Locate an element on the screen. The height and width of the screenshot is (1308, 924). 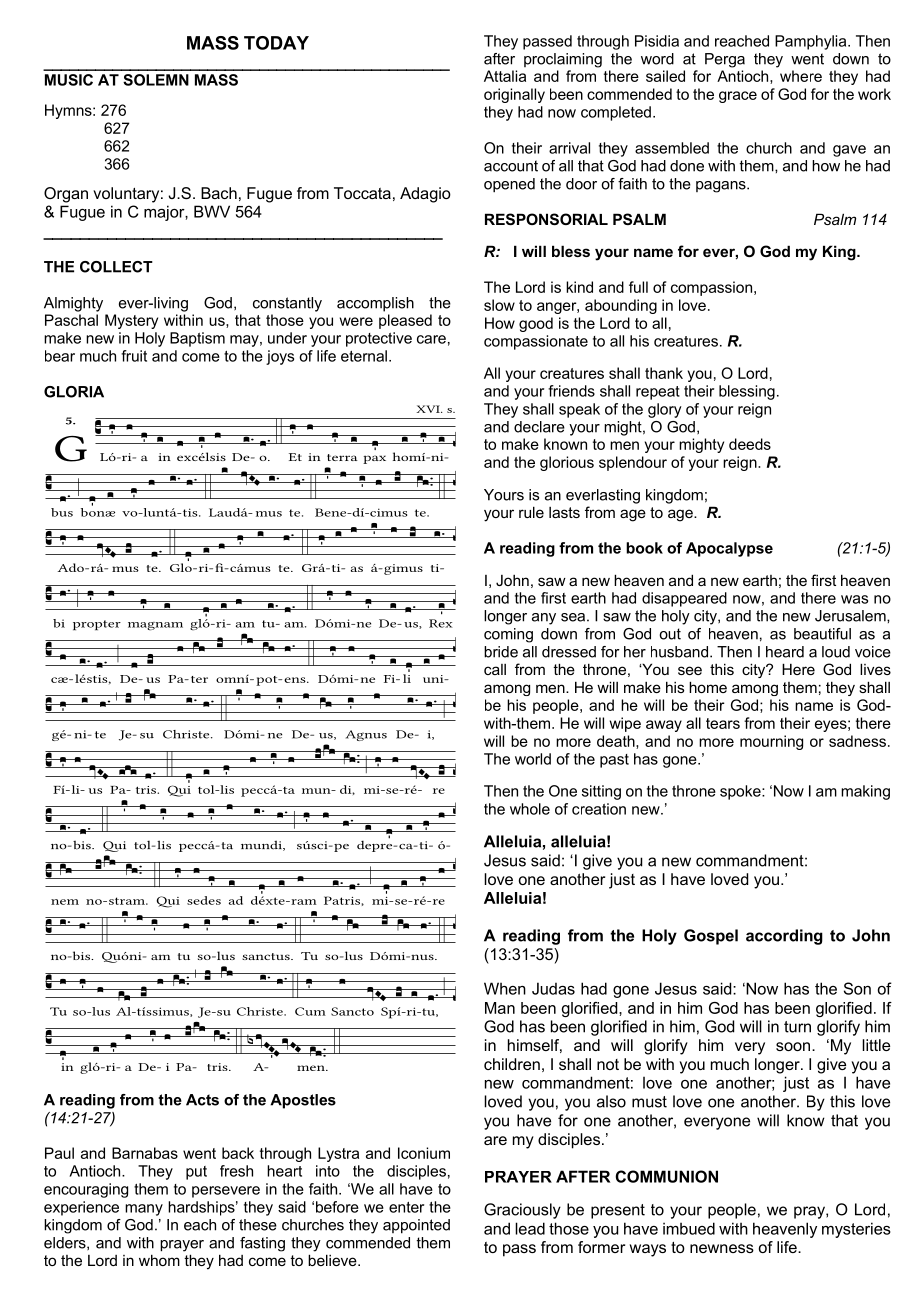
many is located at coordinates (144, 1210).
